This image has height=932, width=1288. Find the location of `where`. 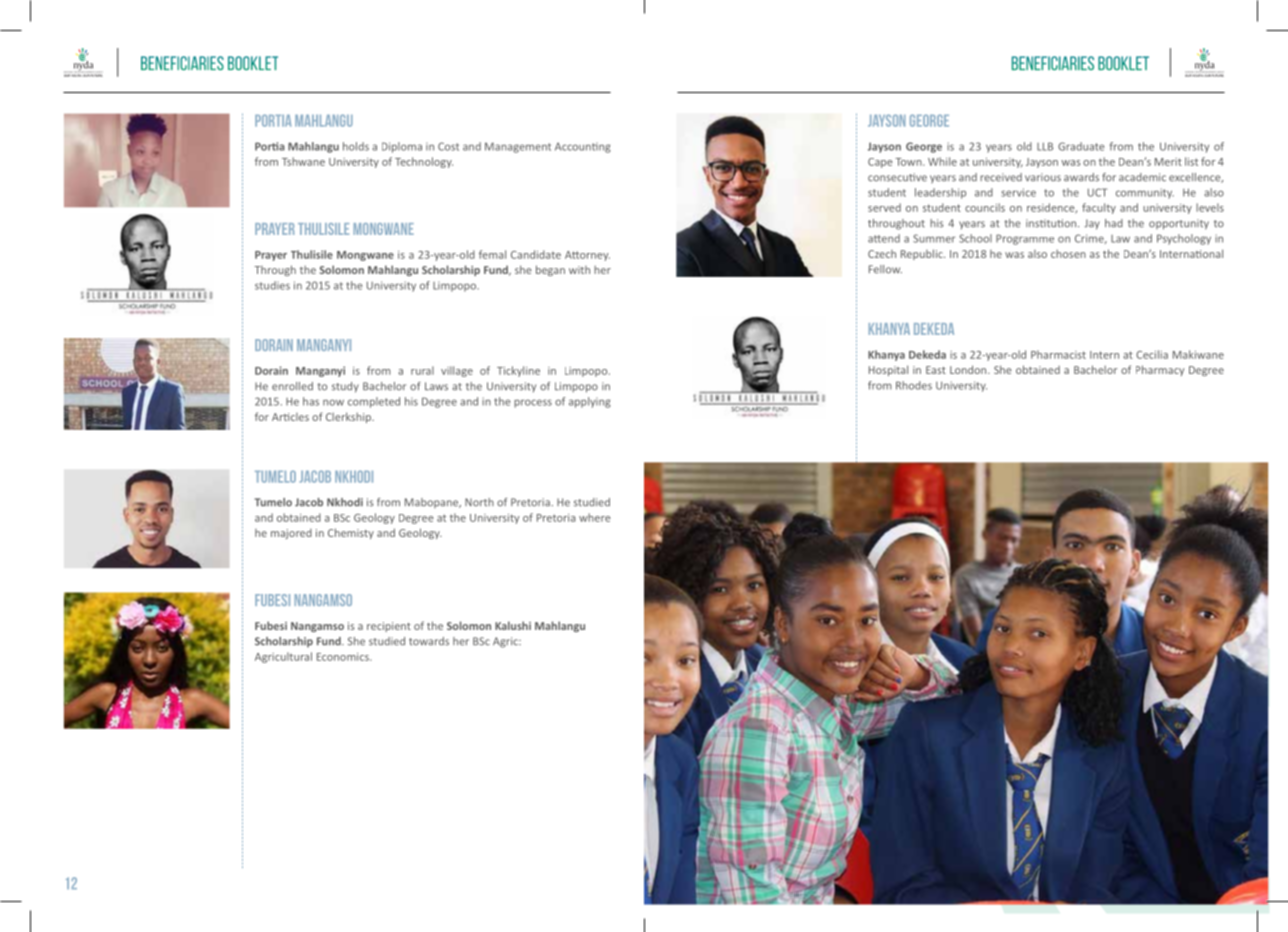

where is located at coordinates (595, 517).
